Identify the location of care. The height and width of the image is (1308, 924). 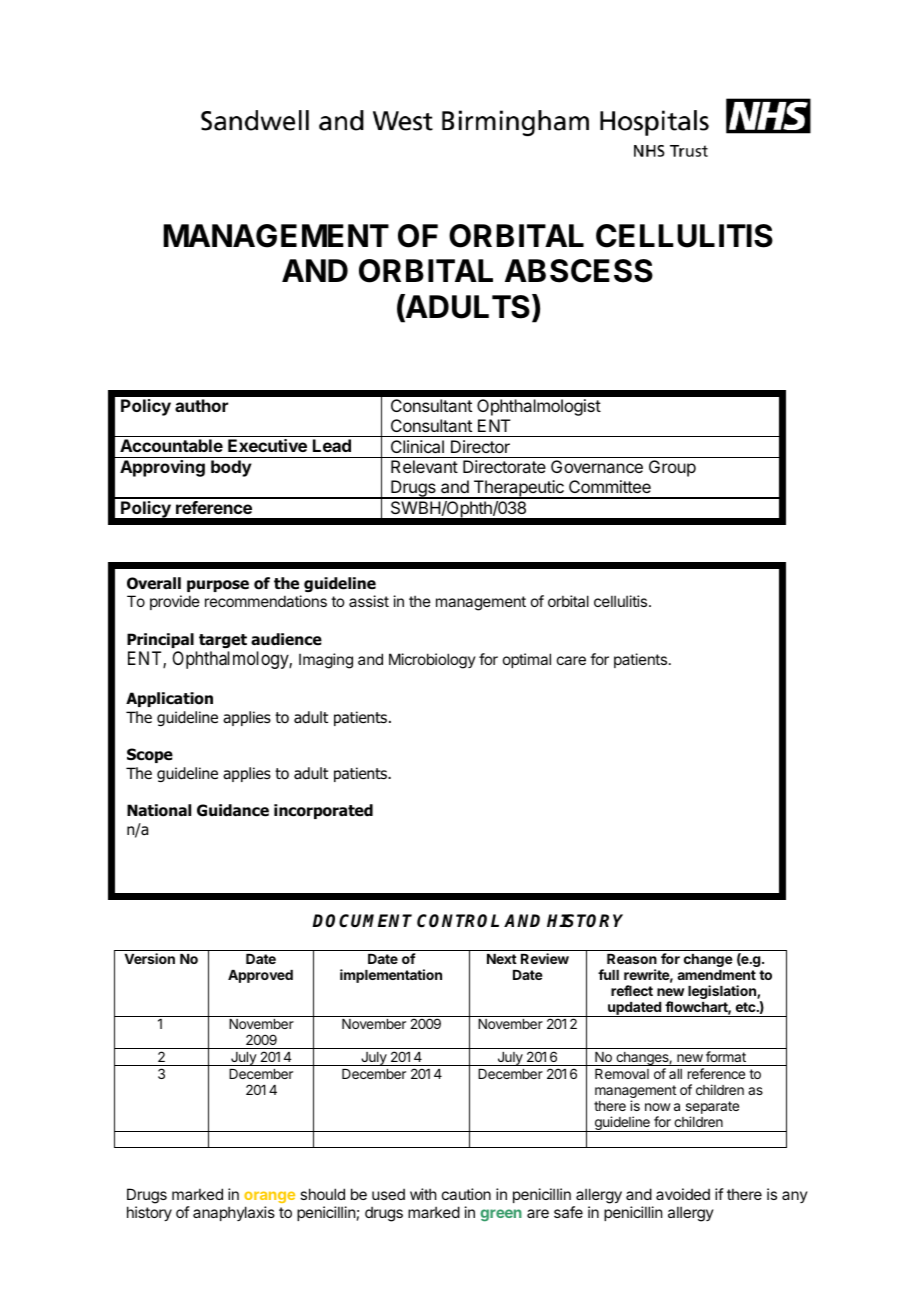
(571, 660).
